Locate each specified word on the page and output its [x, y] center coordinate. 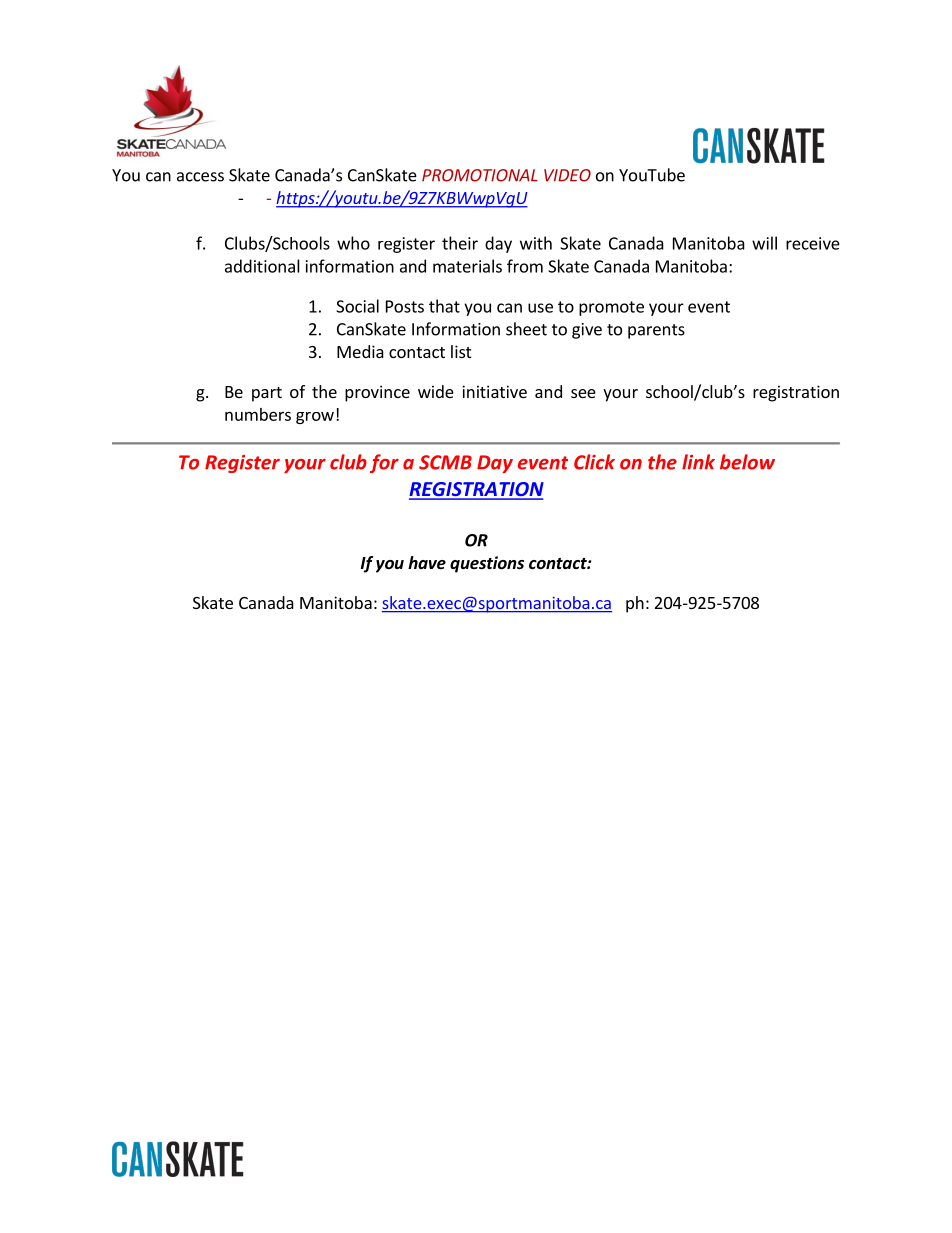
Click [594, 462]
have [427, 563]
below [747, 462]
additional [262, 266]
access [200, 177]
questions [487, 564]
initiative [494, 391]
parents [656, 331]
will [764, 243]
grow [315, 418]
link [698, 462]
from [525, 266]
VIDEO [567, 175]
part [267, 394]
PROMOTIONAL [480, 175]
